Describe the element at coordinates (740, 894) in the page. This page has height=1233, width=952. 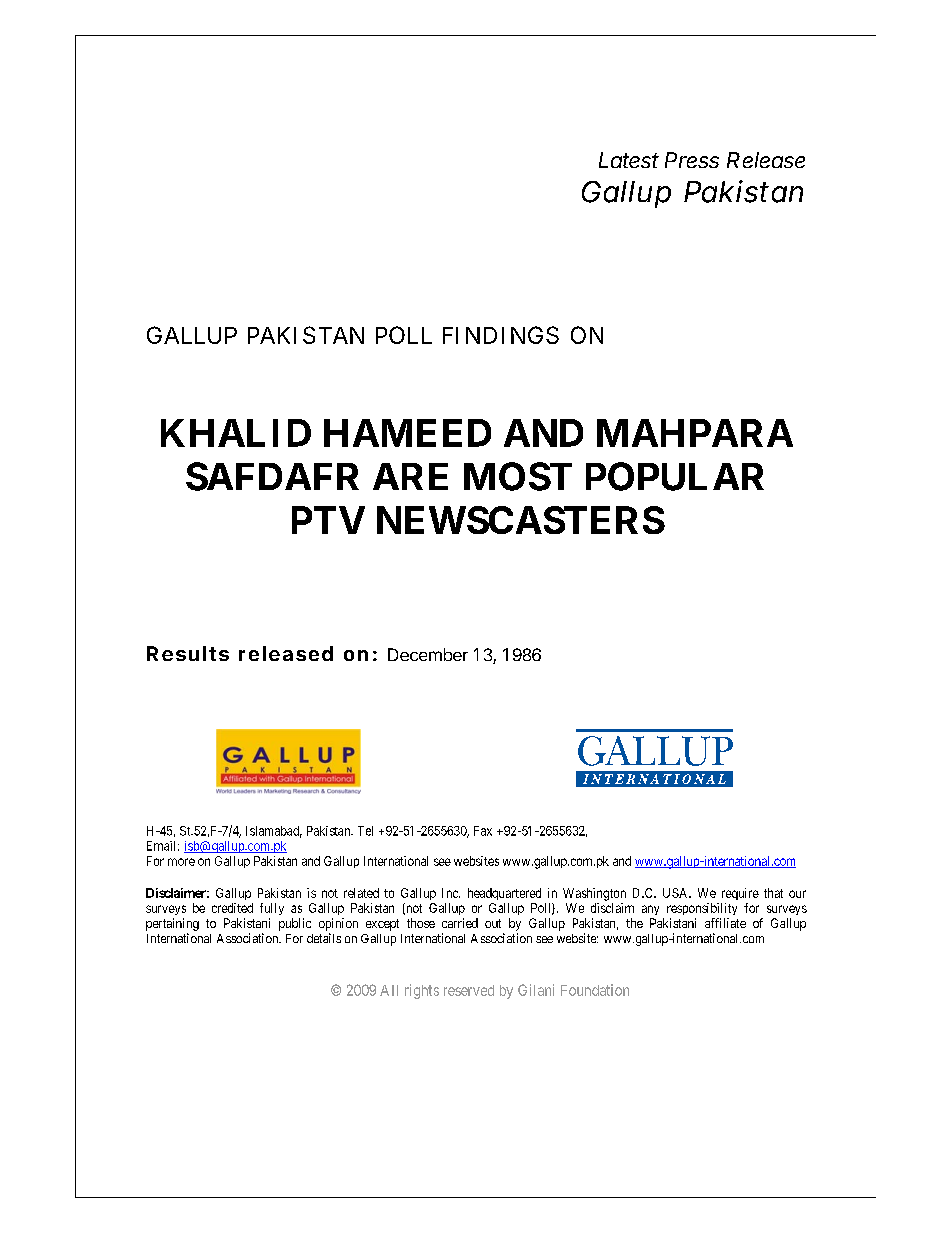
I see `require` at that location.
